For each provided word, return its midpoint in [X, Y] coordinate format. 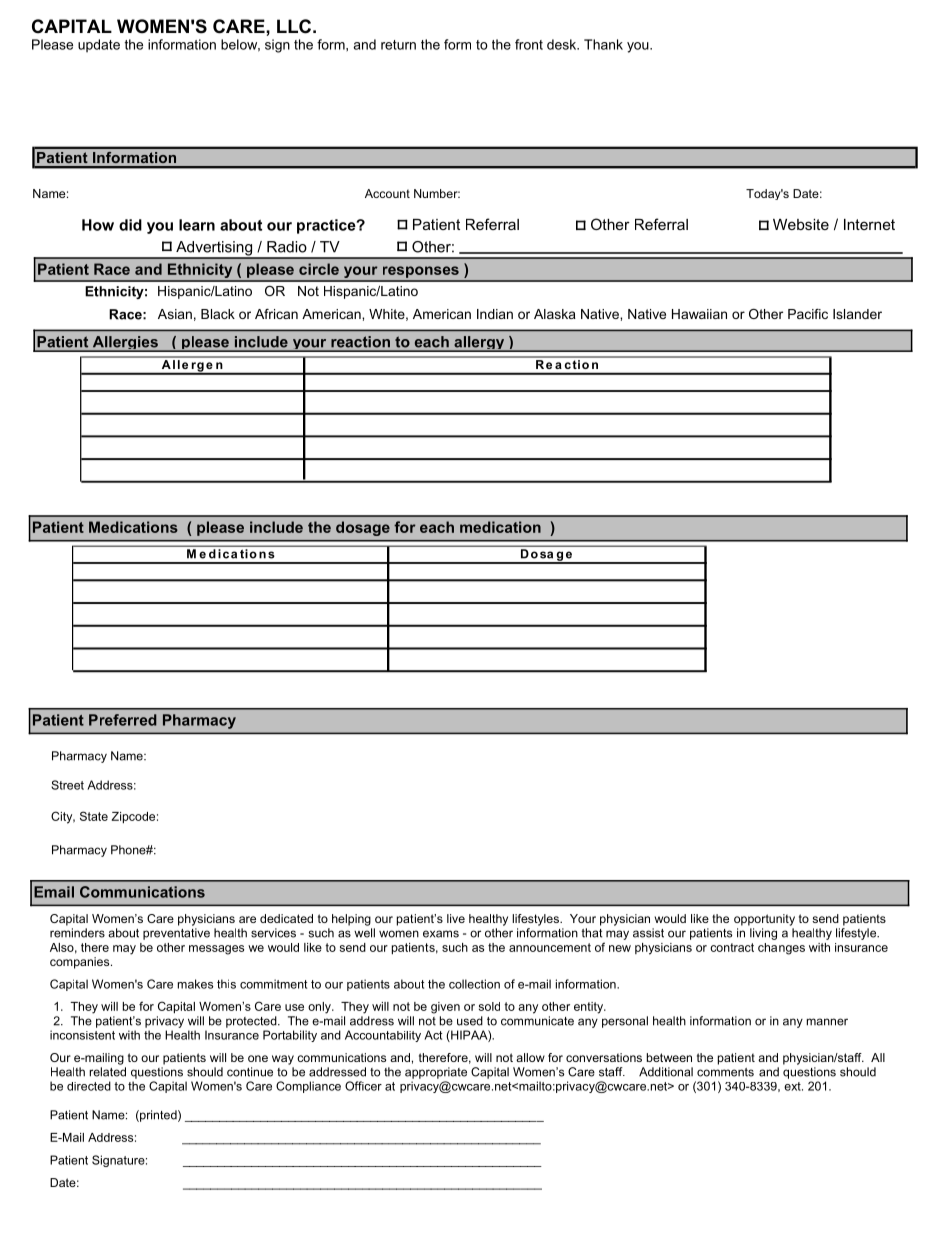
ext [793, 1086]
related [107, 1072]
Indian [495, 314]
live [456, 918]
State [94, 816]
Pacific [808, 314]
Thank [603, 44]
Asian [175, 314]
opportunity [764, 920]
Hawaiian [699, 314]
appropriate [436, 1073]
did [130, 225]
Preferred [123, 720]
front [529, 44]
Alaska [555, 314]
